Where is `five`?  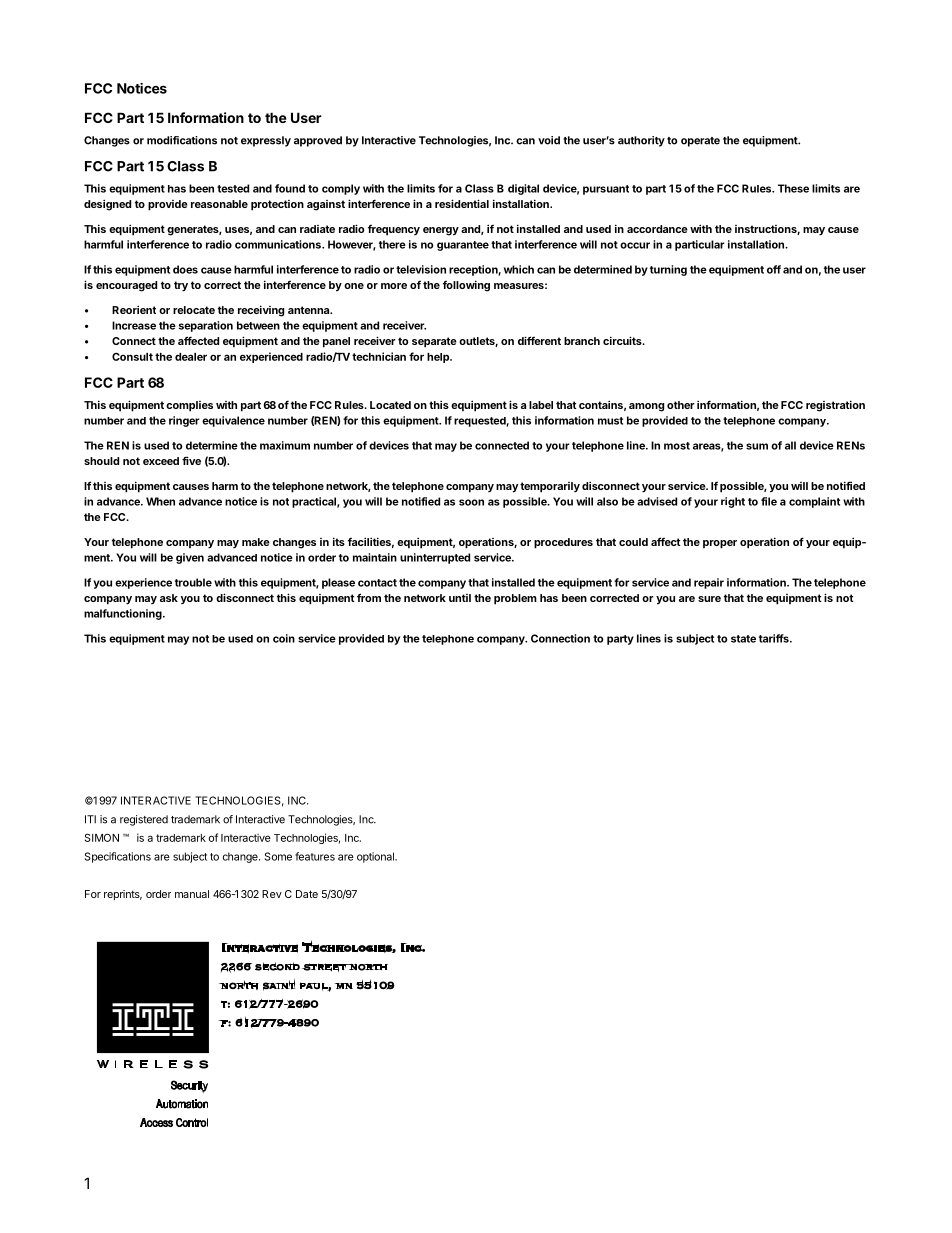
five is located at coordinates (191, 460).
